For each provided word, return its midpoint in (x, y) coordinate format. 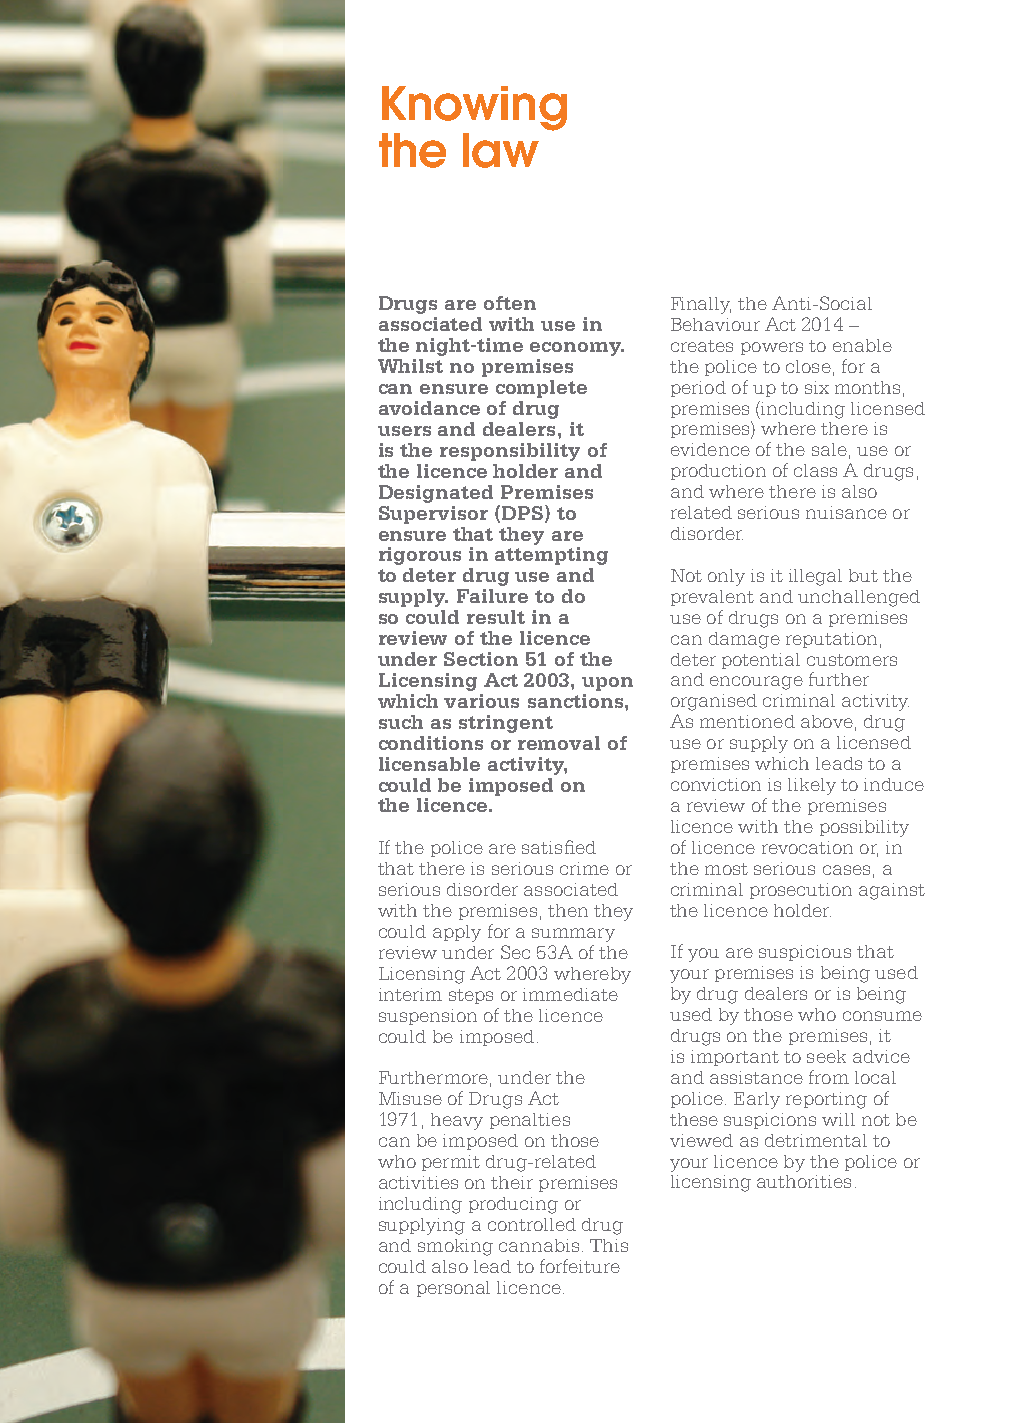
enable (862, 345)
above (827, 721)
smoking (455, 1247)
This (609, 1245)
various (481, 701)
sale (829, 449)
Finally (701, 305)
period (698, 389)
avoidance (429, 408)
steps (471, 996)
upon (607, 684)
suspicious (805, 953)
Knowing (474, 108)
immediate (570, 994)
